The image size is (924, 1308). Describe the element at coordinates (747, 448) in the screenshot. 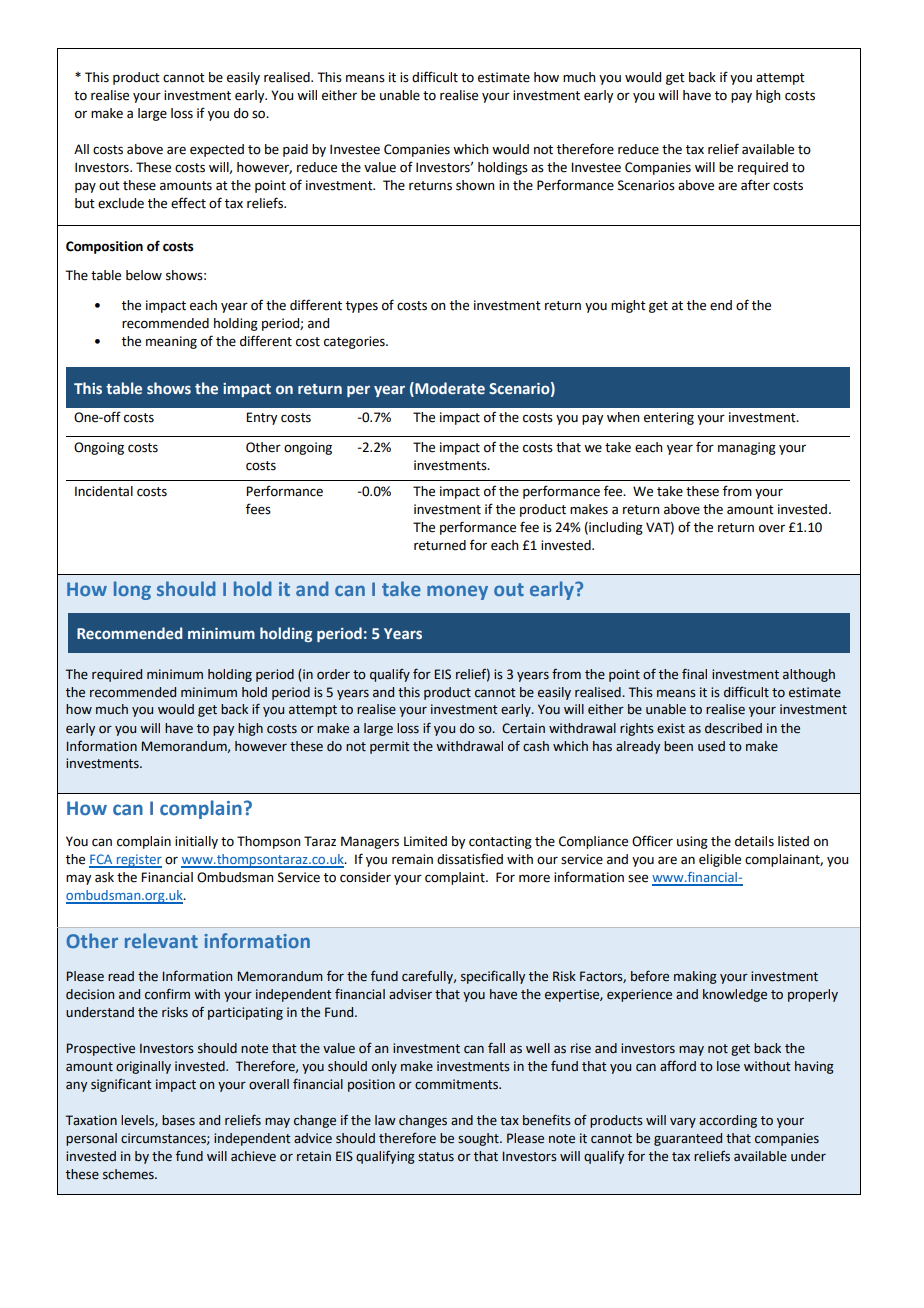

I see `managing` at that location.
